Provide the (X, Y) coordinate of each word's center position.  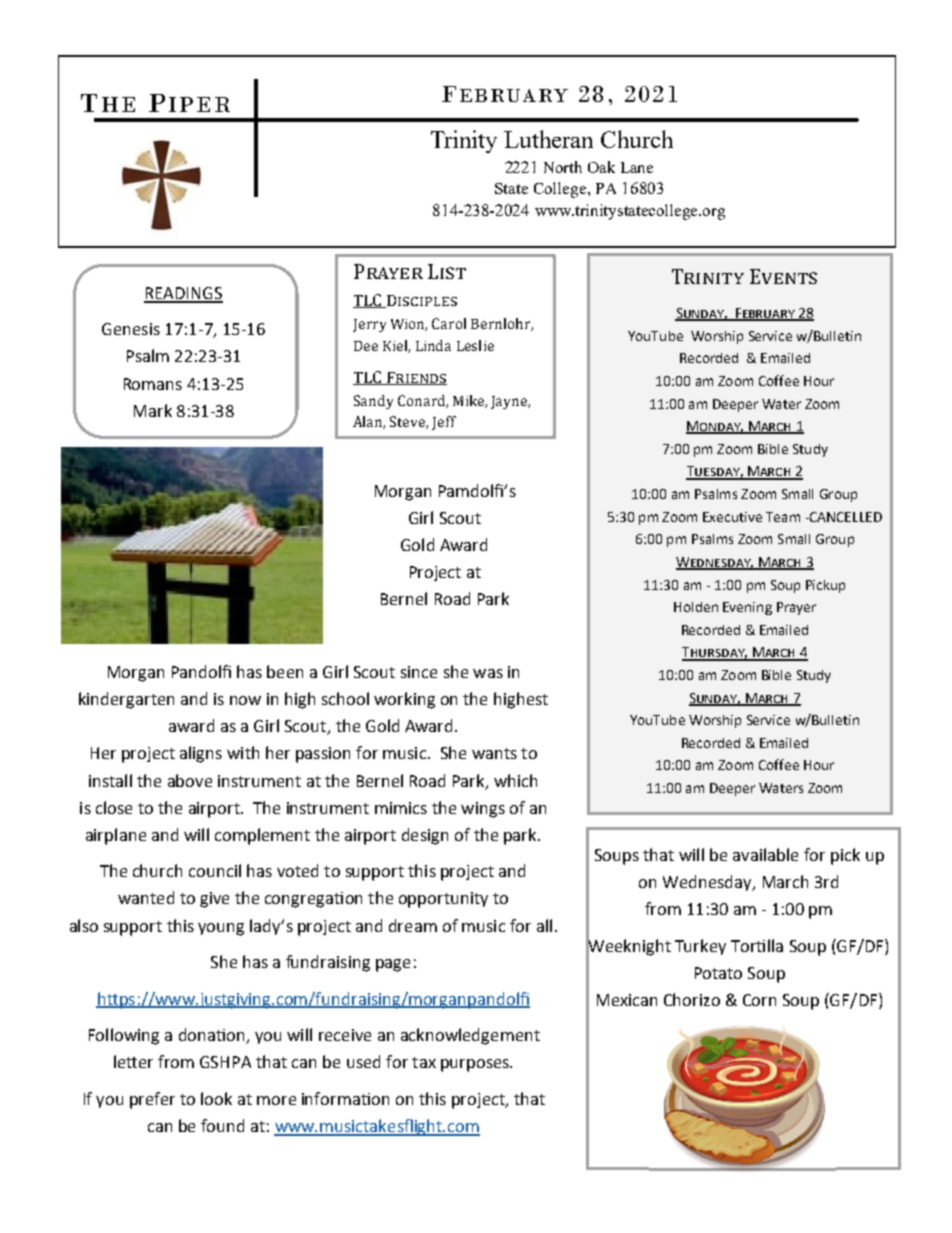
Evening (747, 608)
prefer (152, 1100)
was (488, 673)
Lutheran (548, 139)
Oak (601, 167)
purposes (476, 1065)
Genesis (131, 329)
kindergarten (126, 700)
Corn (759, 1000)
